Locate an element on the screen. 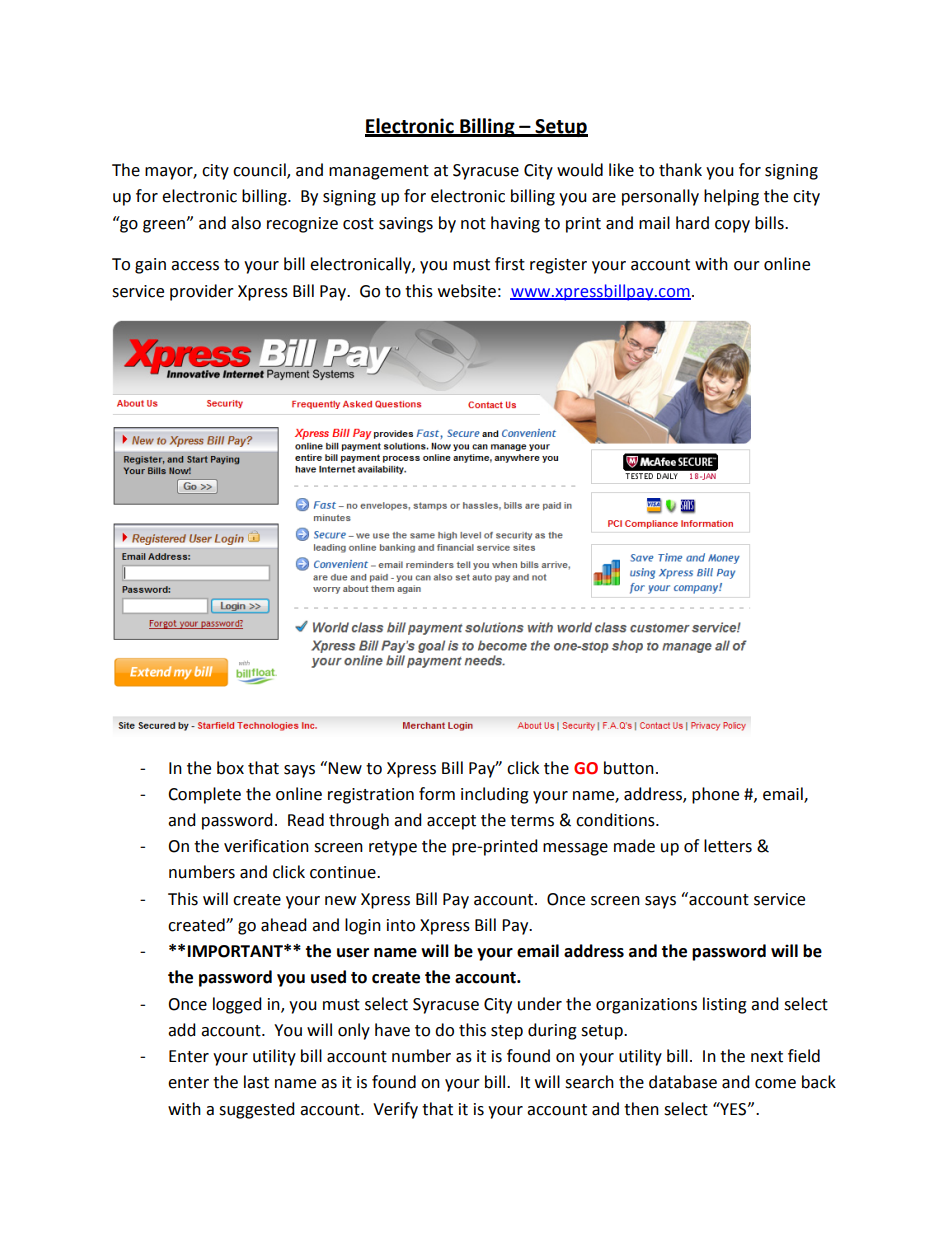  phone is located at coordinates (715, 795).
